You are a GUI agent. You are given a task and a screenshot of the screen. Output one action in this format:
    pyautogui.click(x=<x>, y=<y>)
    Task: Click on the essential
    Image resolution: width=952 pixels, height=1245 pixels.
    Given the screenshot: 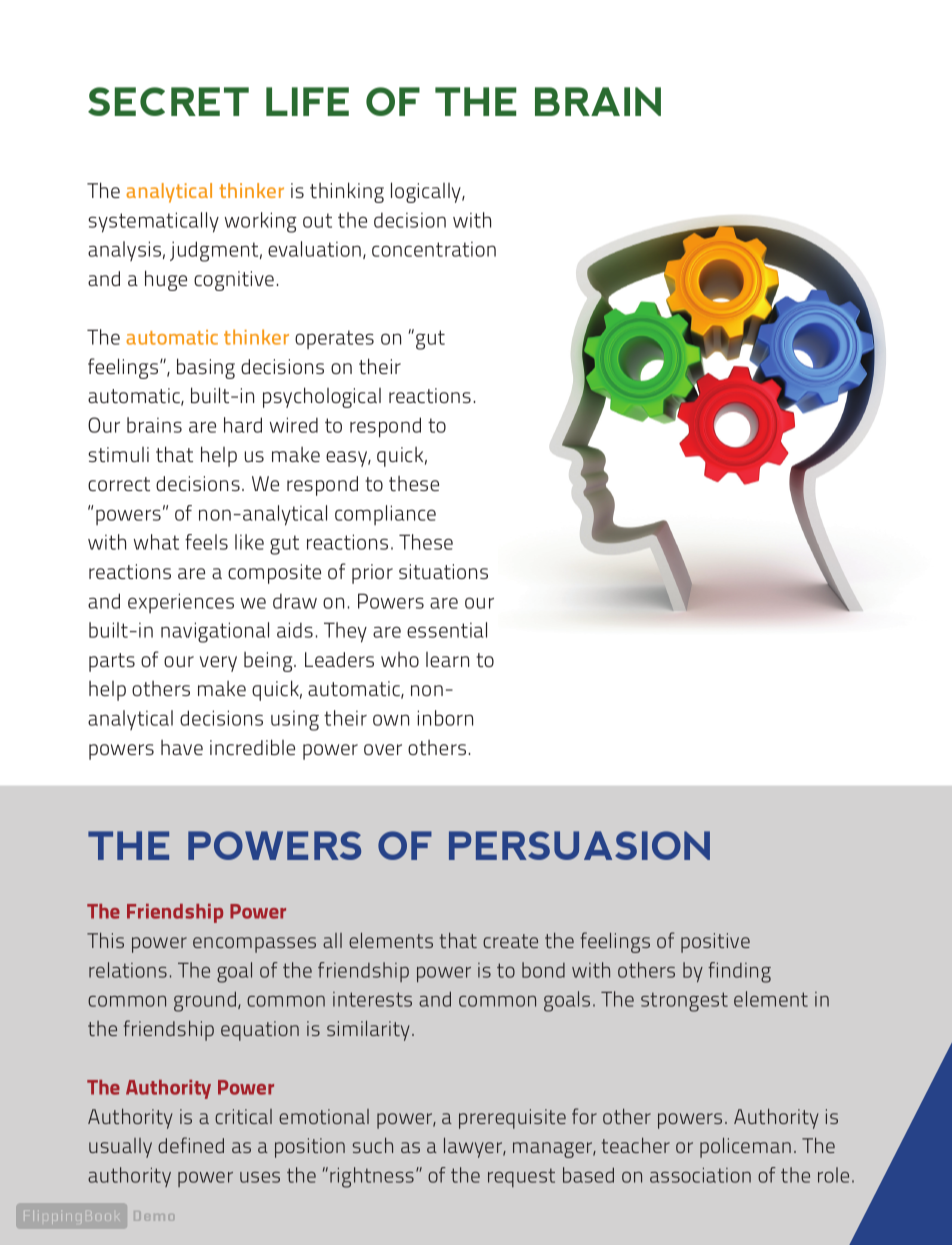 What is the action you would take?
    pyautogui.click(x=447, y=630)
